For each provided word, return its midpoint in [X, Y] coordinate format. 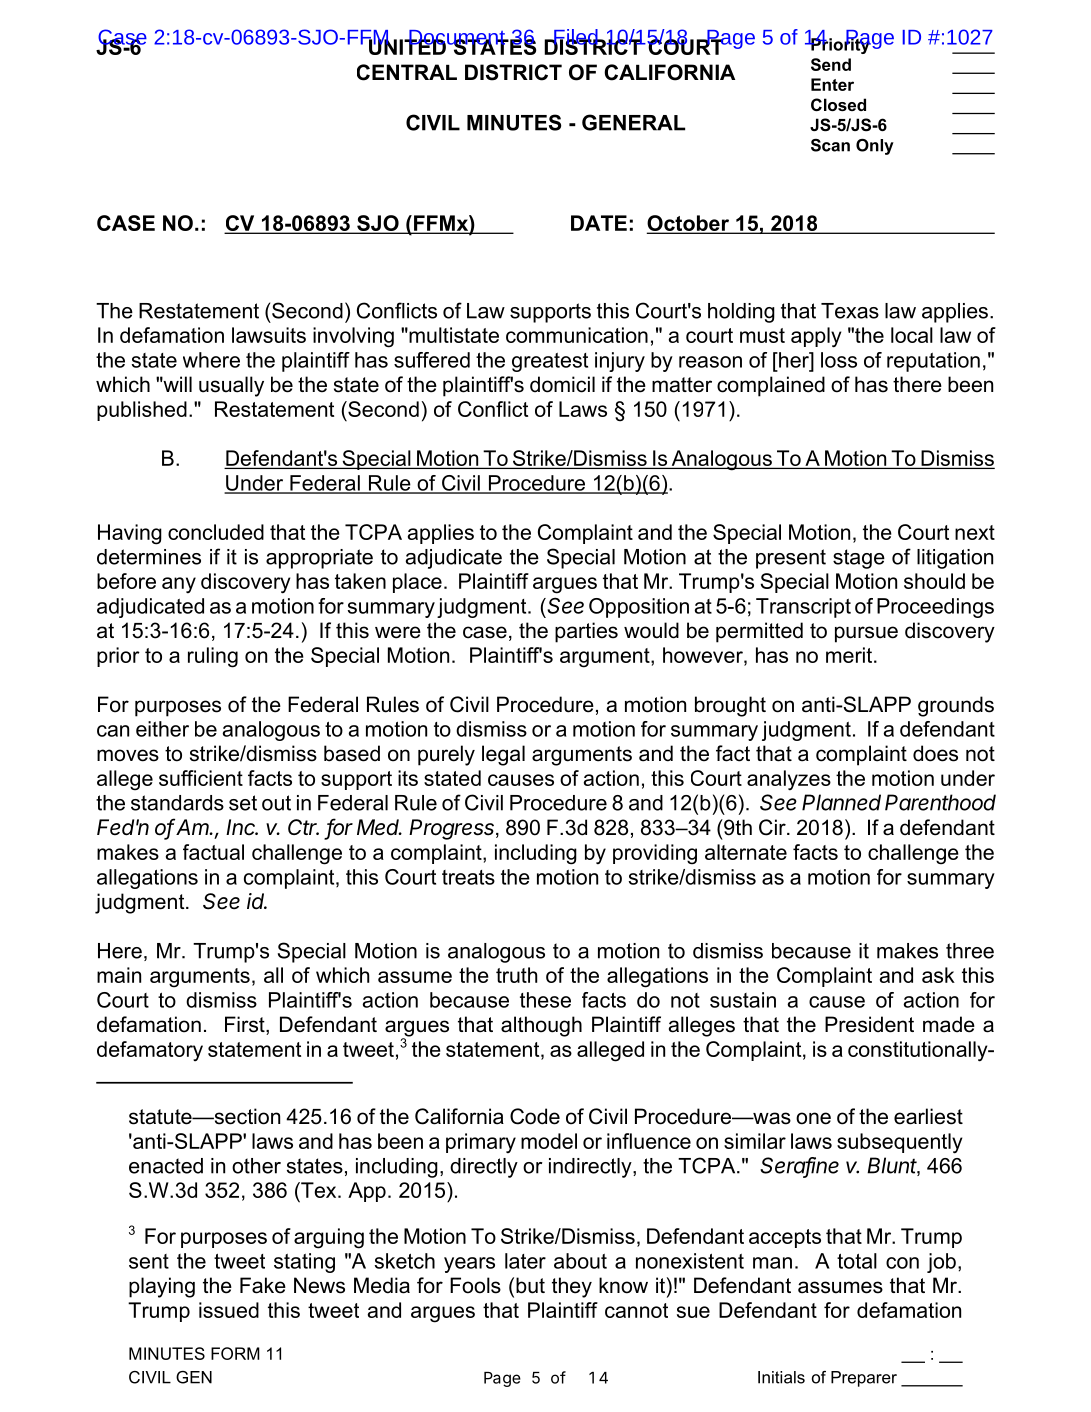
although [541, 1026]
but [530, 1285]
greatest [550, 362]
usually [231, 386]
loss [839, 360]
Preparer [864, 1379]
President [869, 1024]
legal [503, 755]
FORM [235, 1353]
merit [850, 655]
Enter [832, 84]
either [162, 729]
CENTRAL [407, 72]
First [246, 1025]
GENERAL [633, 122]
